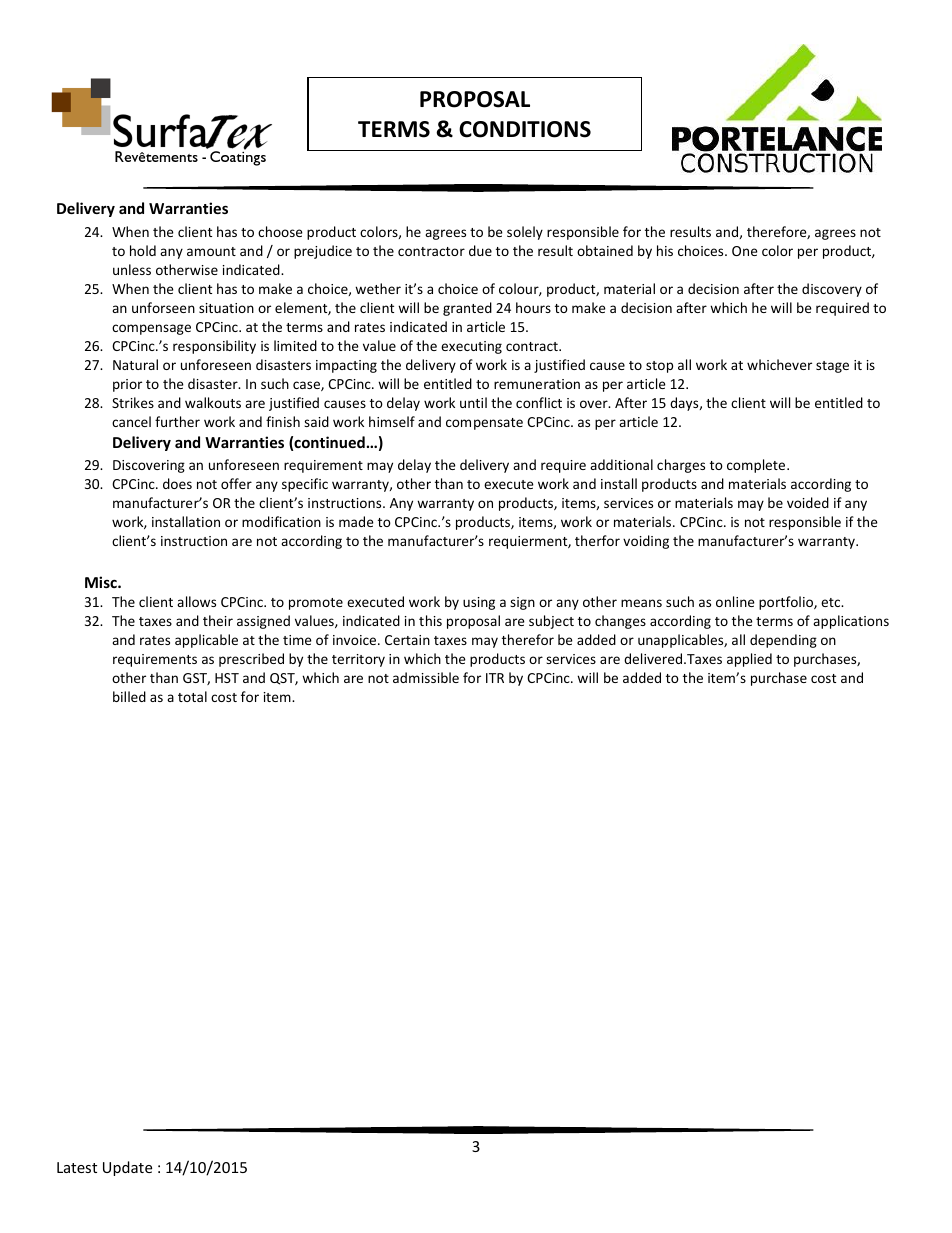  Describe the element at coordinates (196, 601) in the screenshot. I see `allows` at that location.
